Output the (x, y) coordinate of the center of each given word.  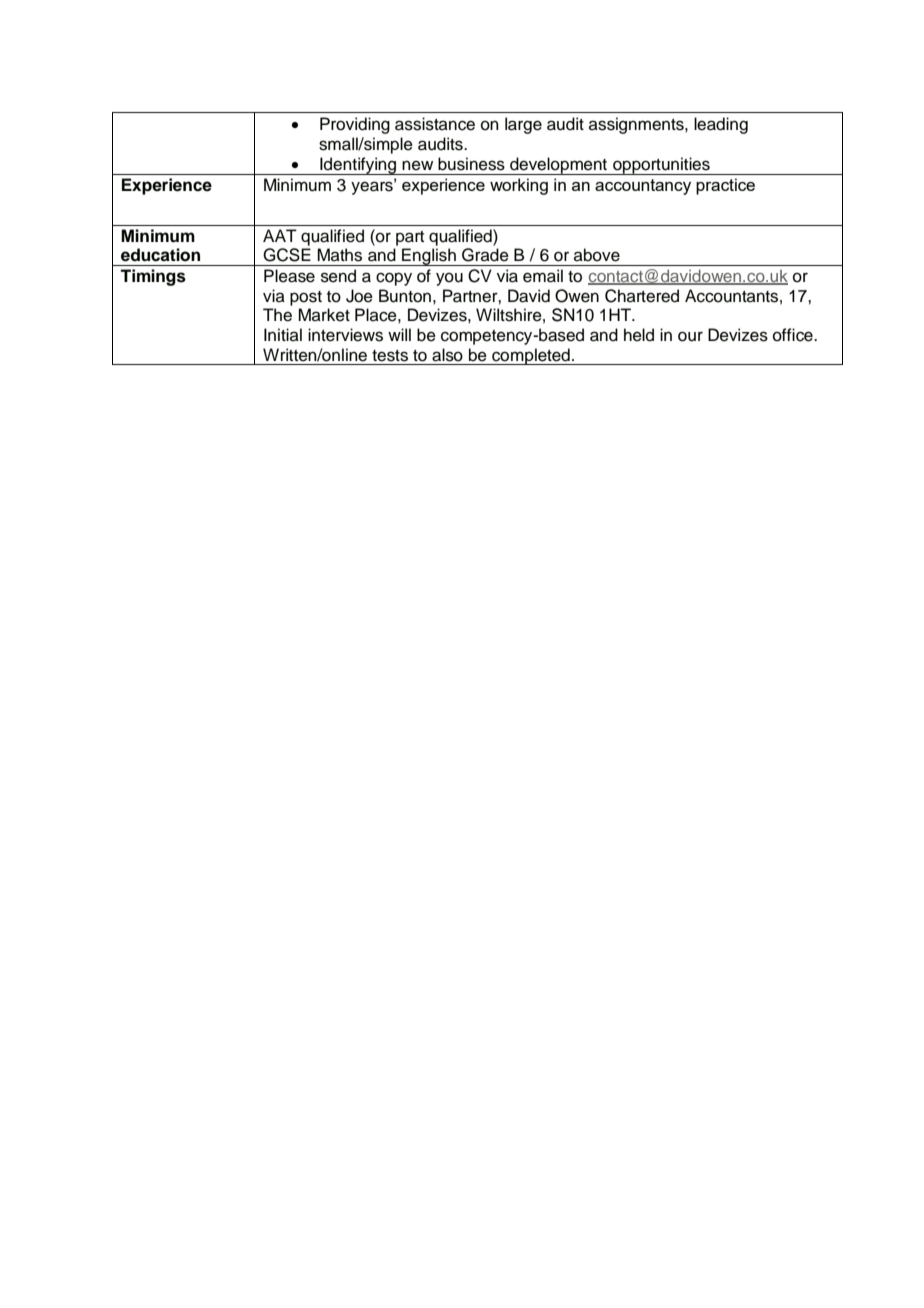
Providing (355, 125)
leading (721, 125)
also (447, 355)
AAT (280, 235)
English (429, 257)
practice (725, 186)
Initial (283, 335)
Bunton (405, 296)
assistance (435, 124)
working (519, 186)
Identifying (358, 166)
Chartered (642, 296)
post (306, 298)
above (597, 255)
